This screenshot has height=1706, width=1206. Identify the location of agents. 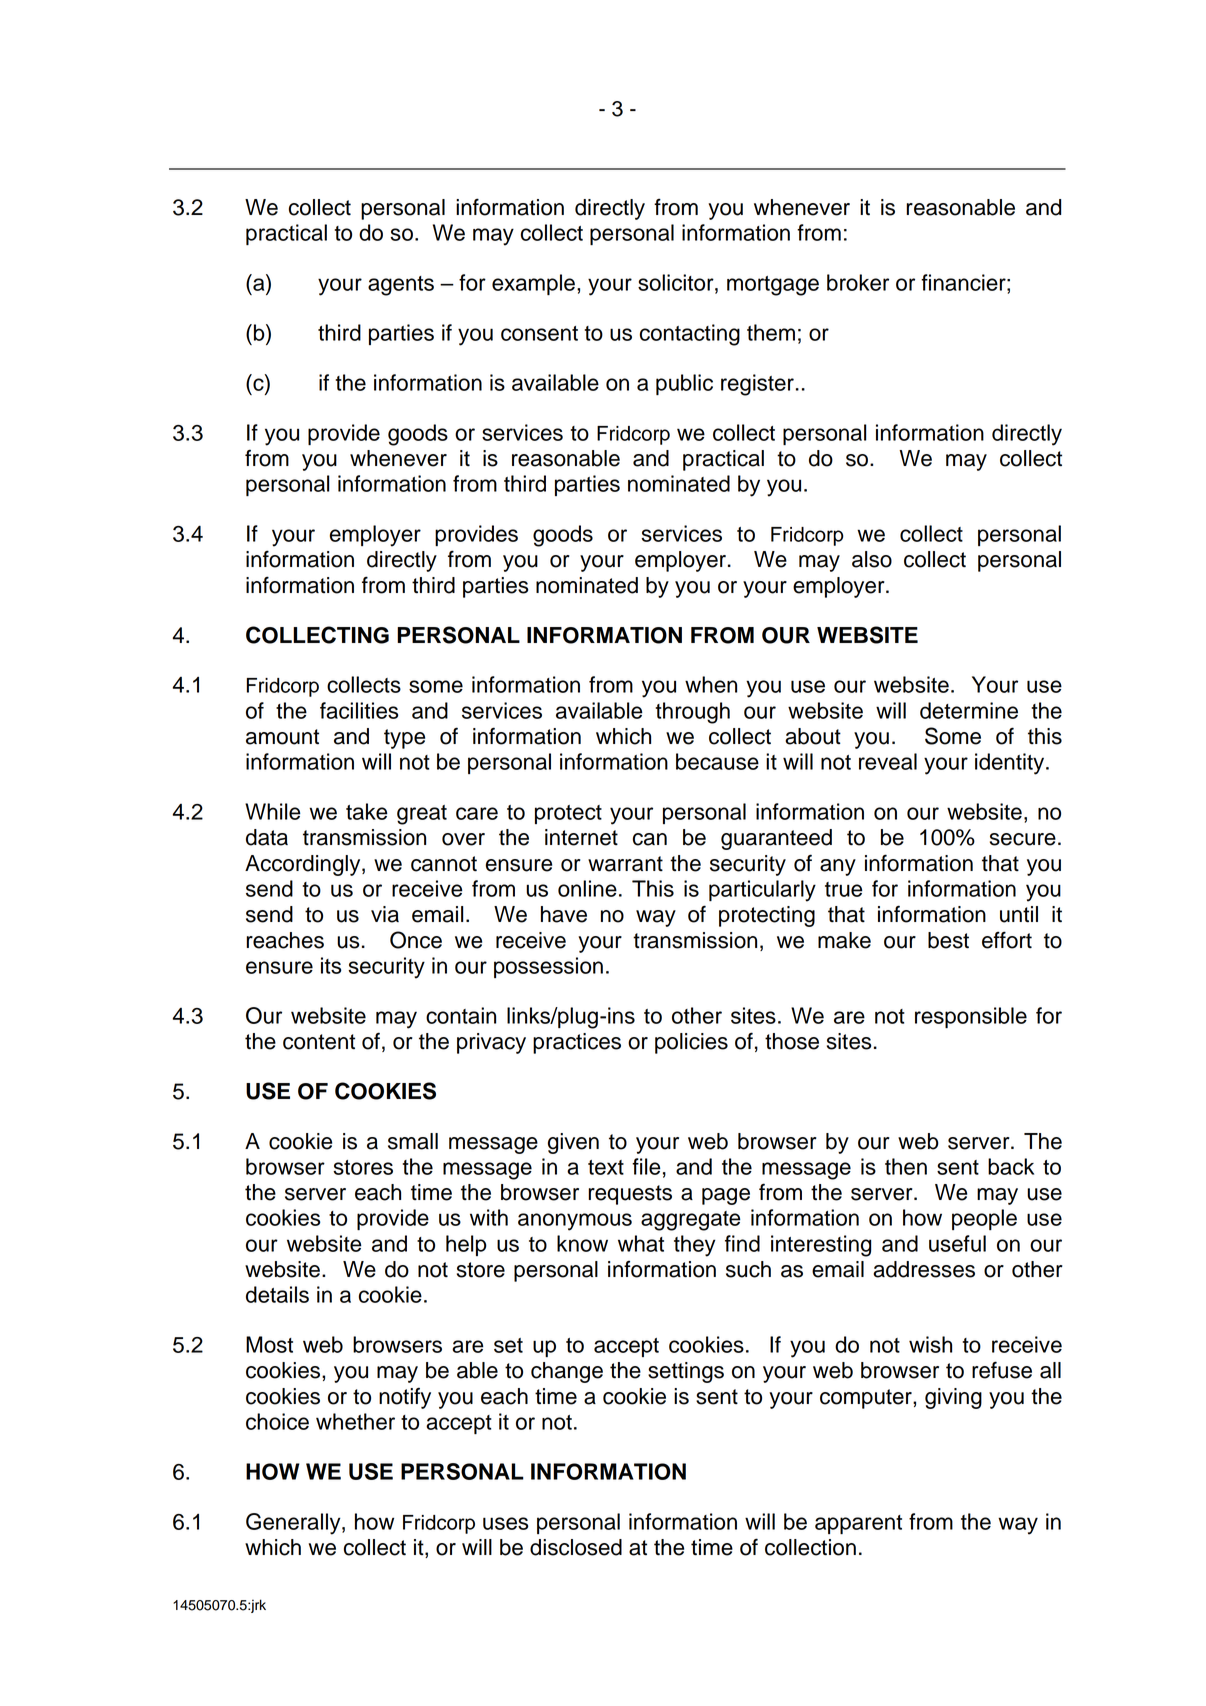
(401, 286).
